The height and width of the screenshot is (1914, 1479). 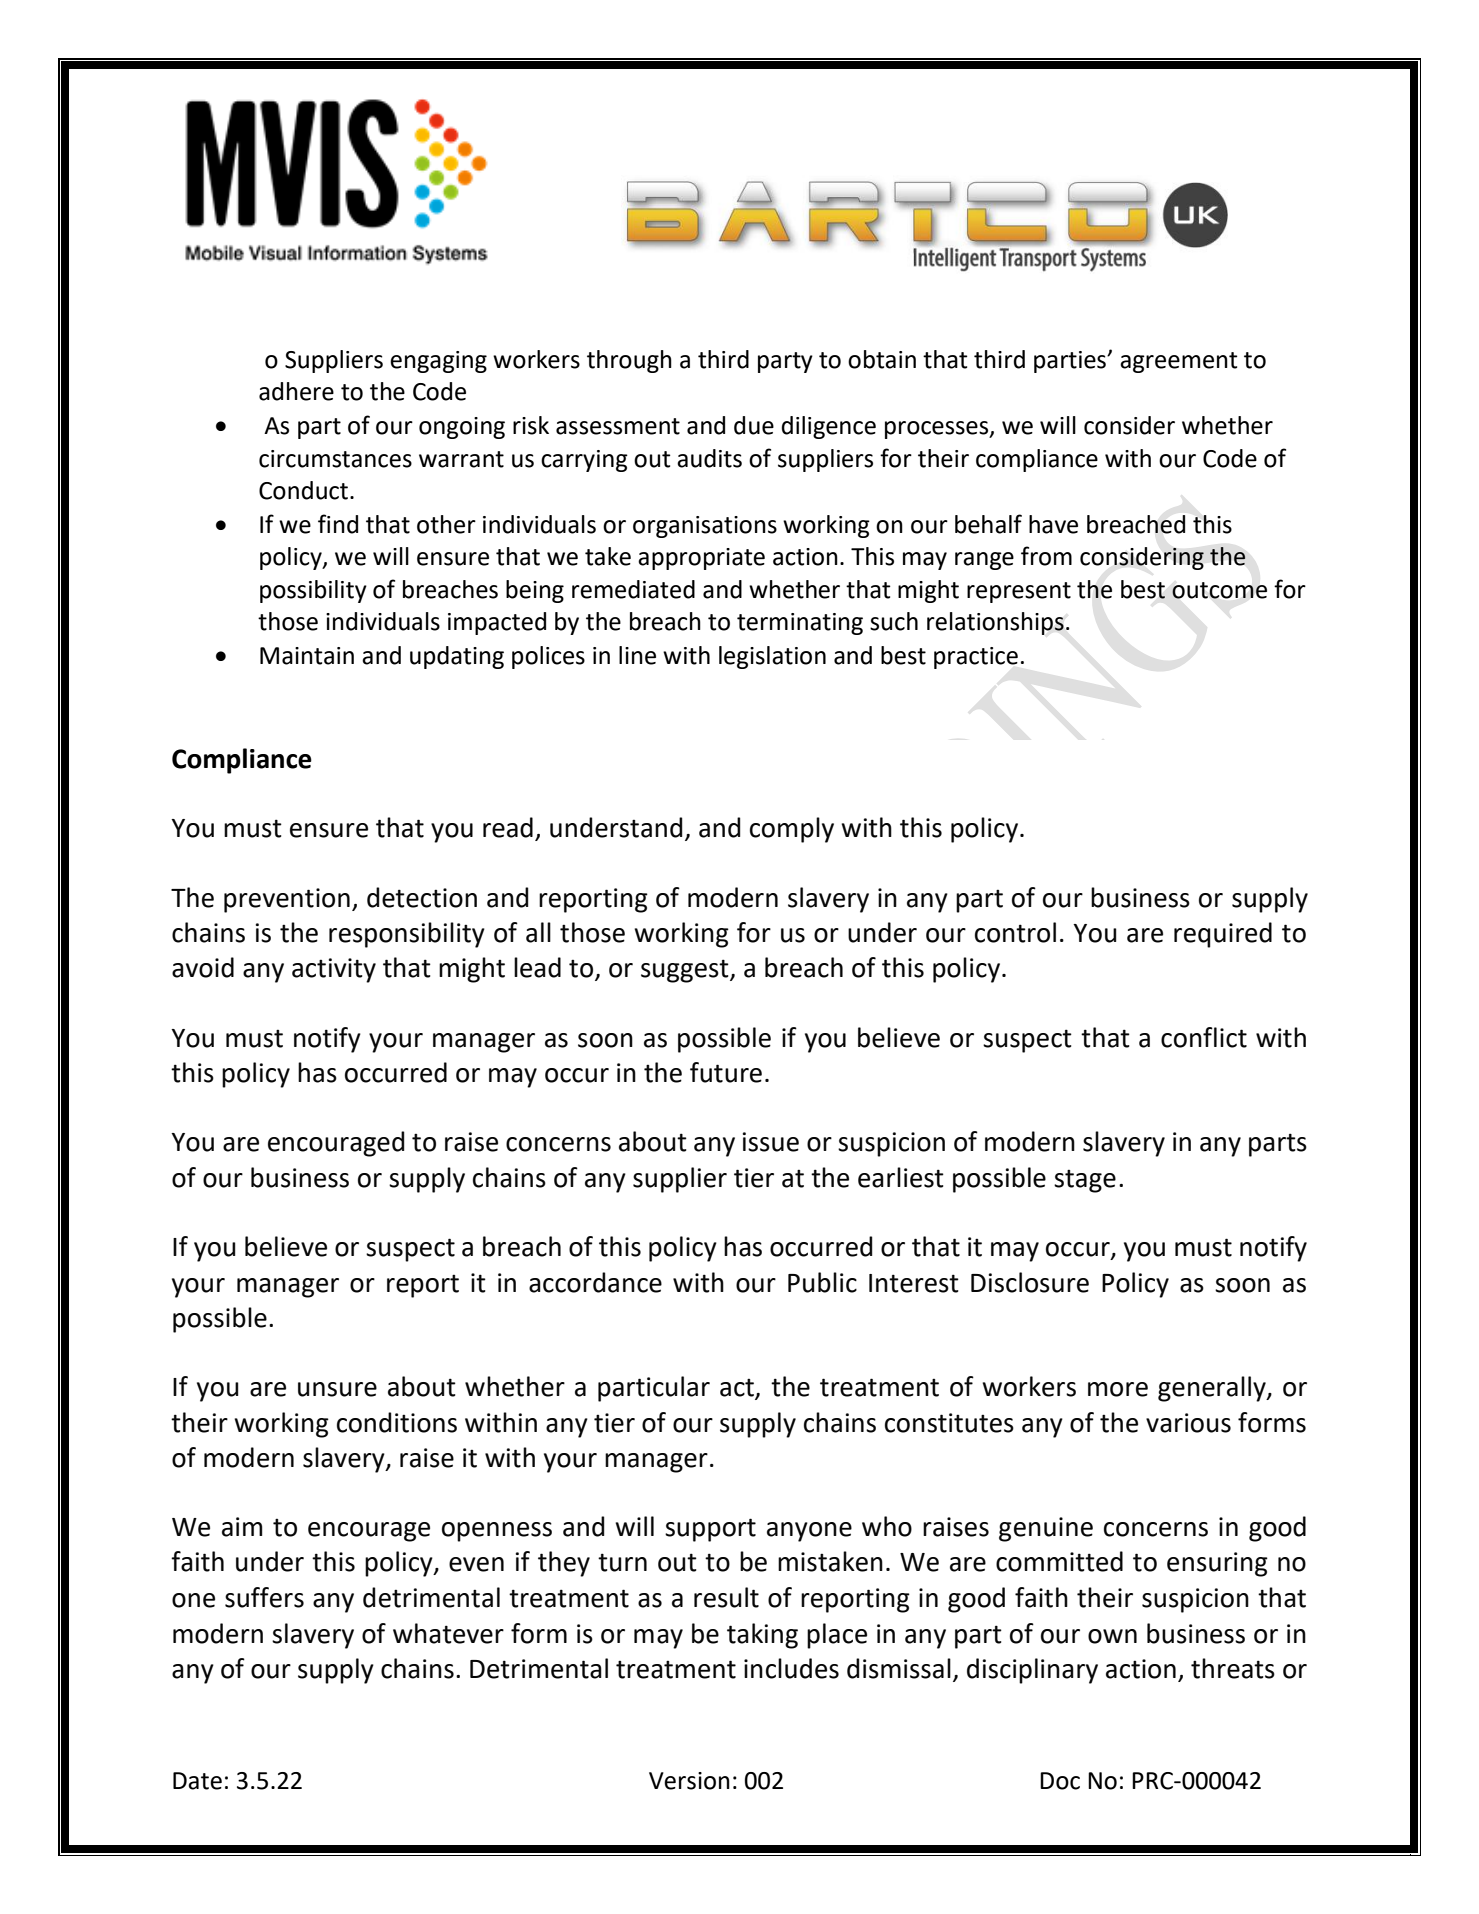 What do you see at coordinates (307, 656) in the screenshot?
I see `Maintain` at bounding box center [307, 656].
